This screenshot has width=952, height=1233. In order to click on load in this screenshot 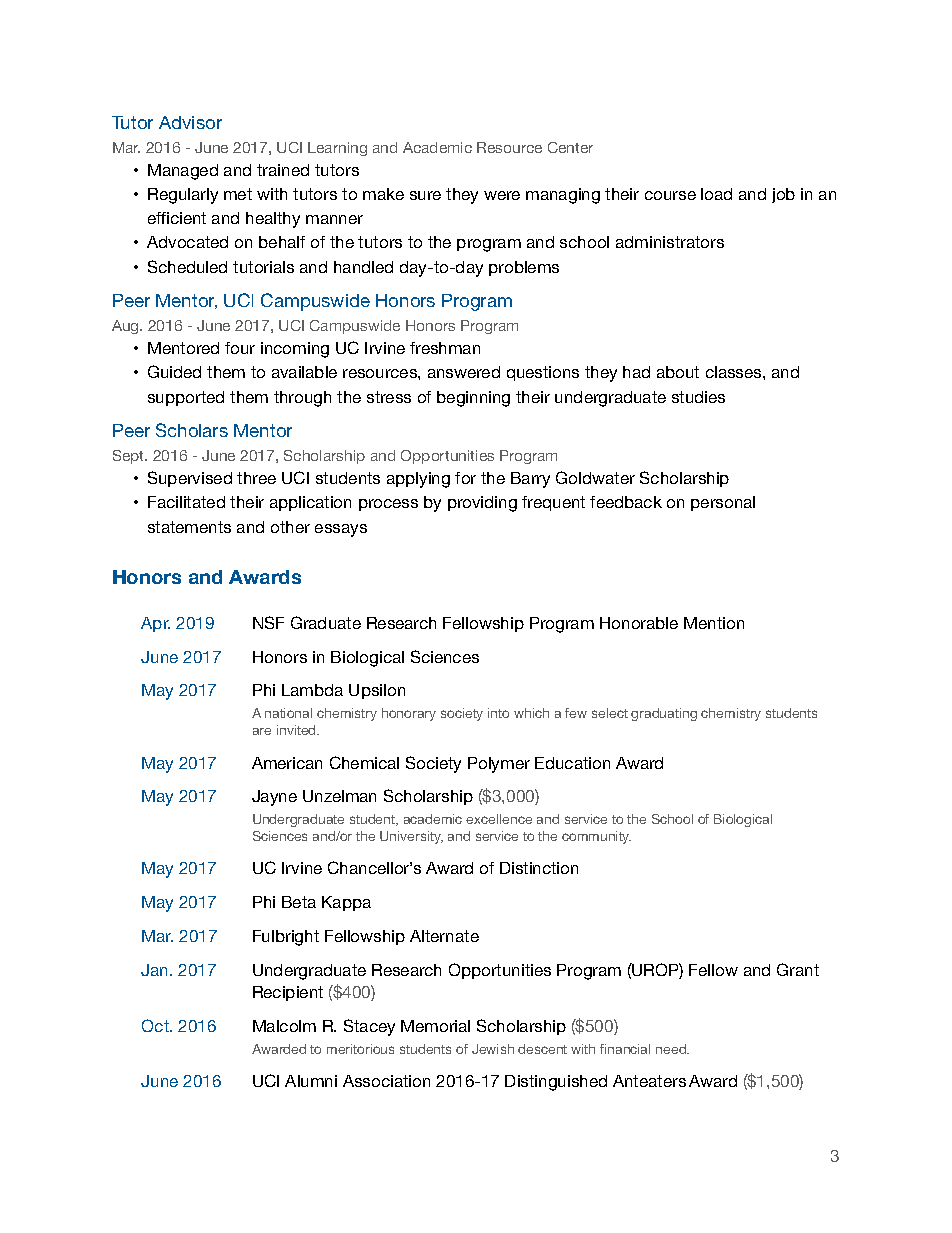, I will do `click(716, 194)`.
